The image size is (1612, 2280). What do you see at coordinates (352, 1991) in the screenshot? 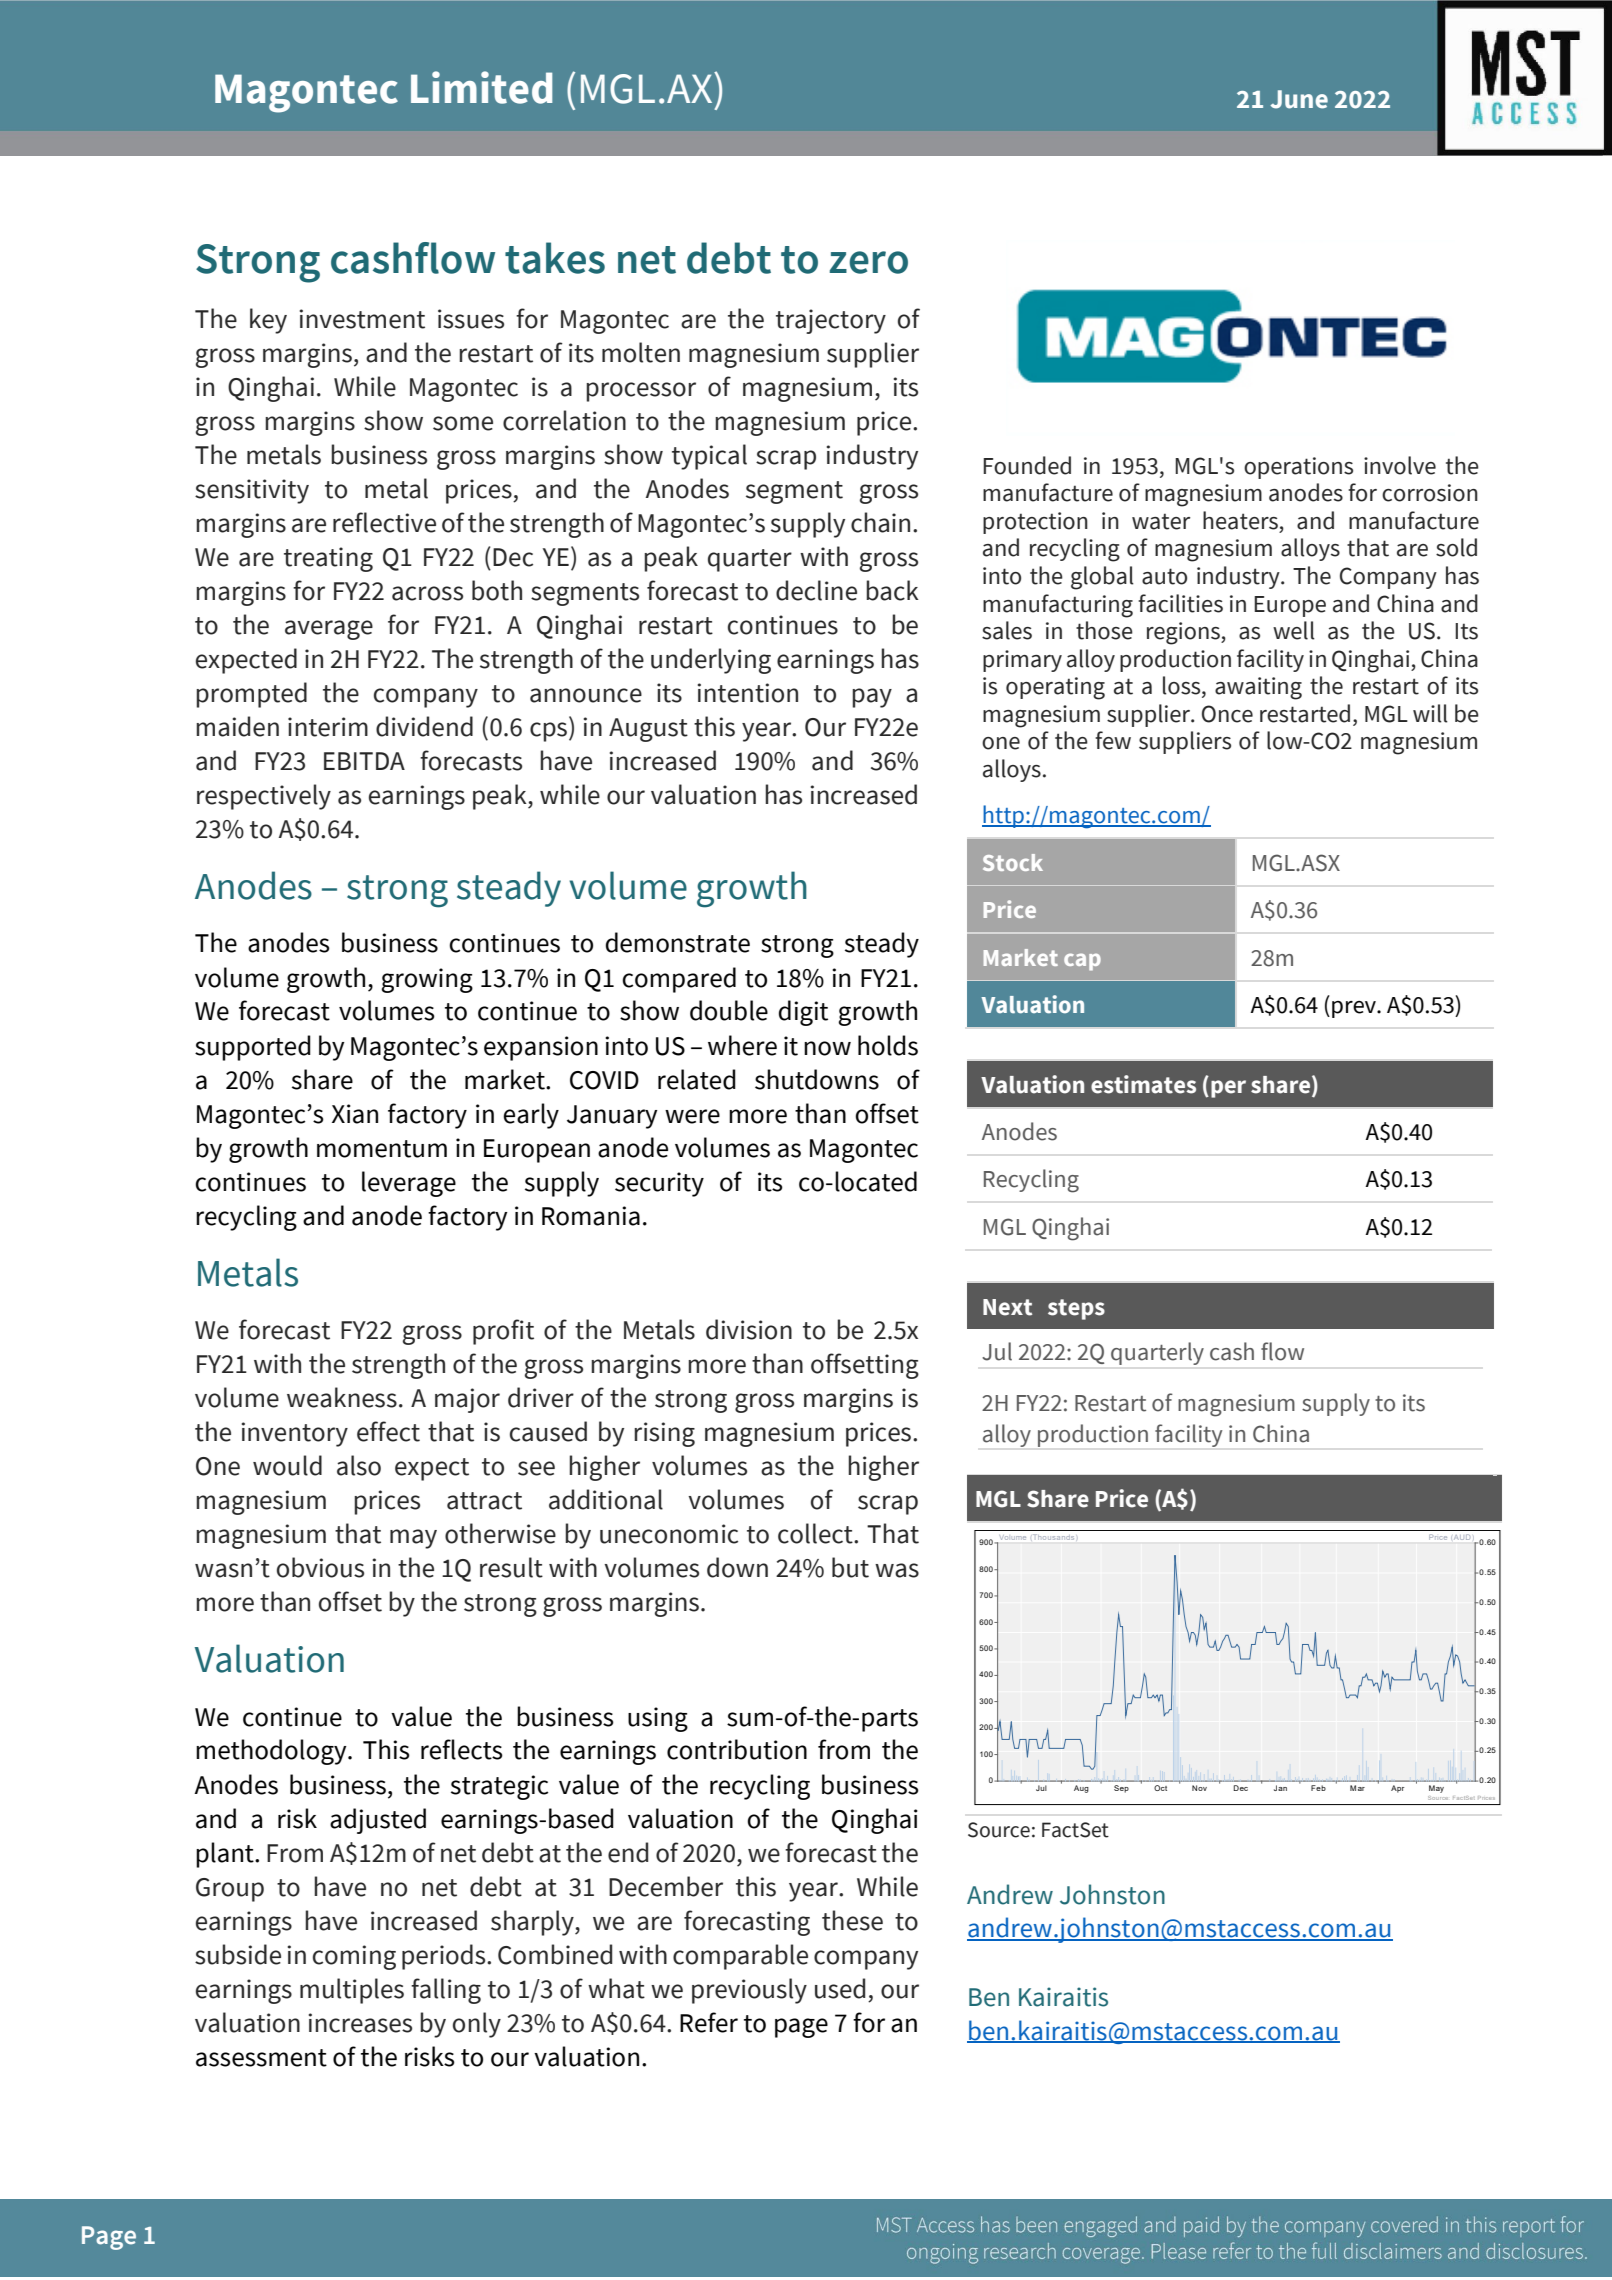
I see `multiples` at bounding box center [352, 1991].
